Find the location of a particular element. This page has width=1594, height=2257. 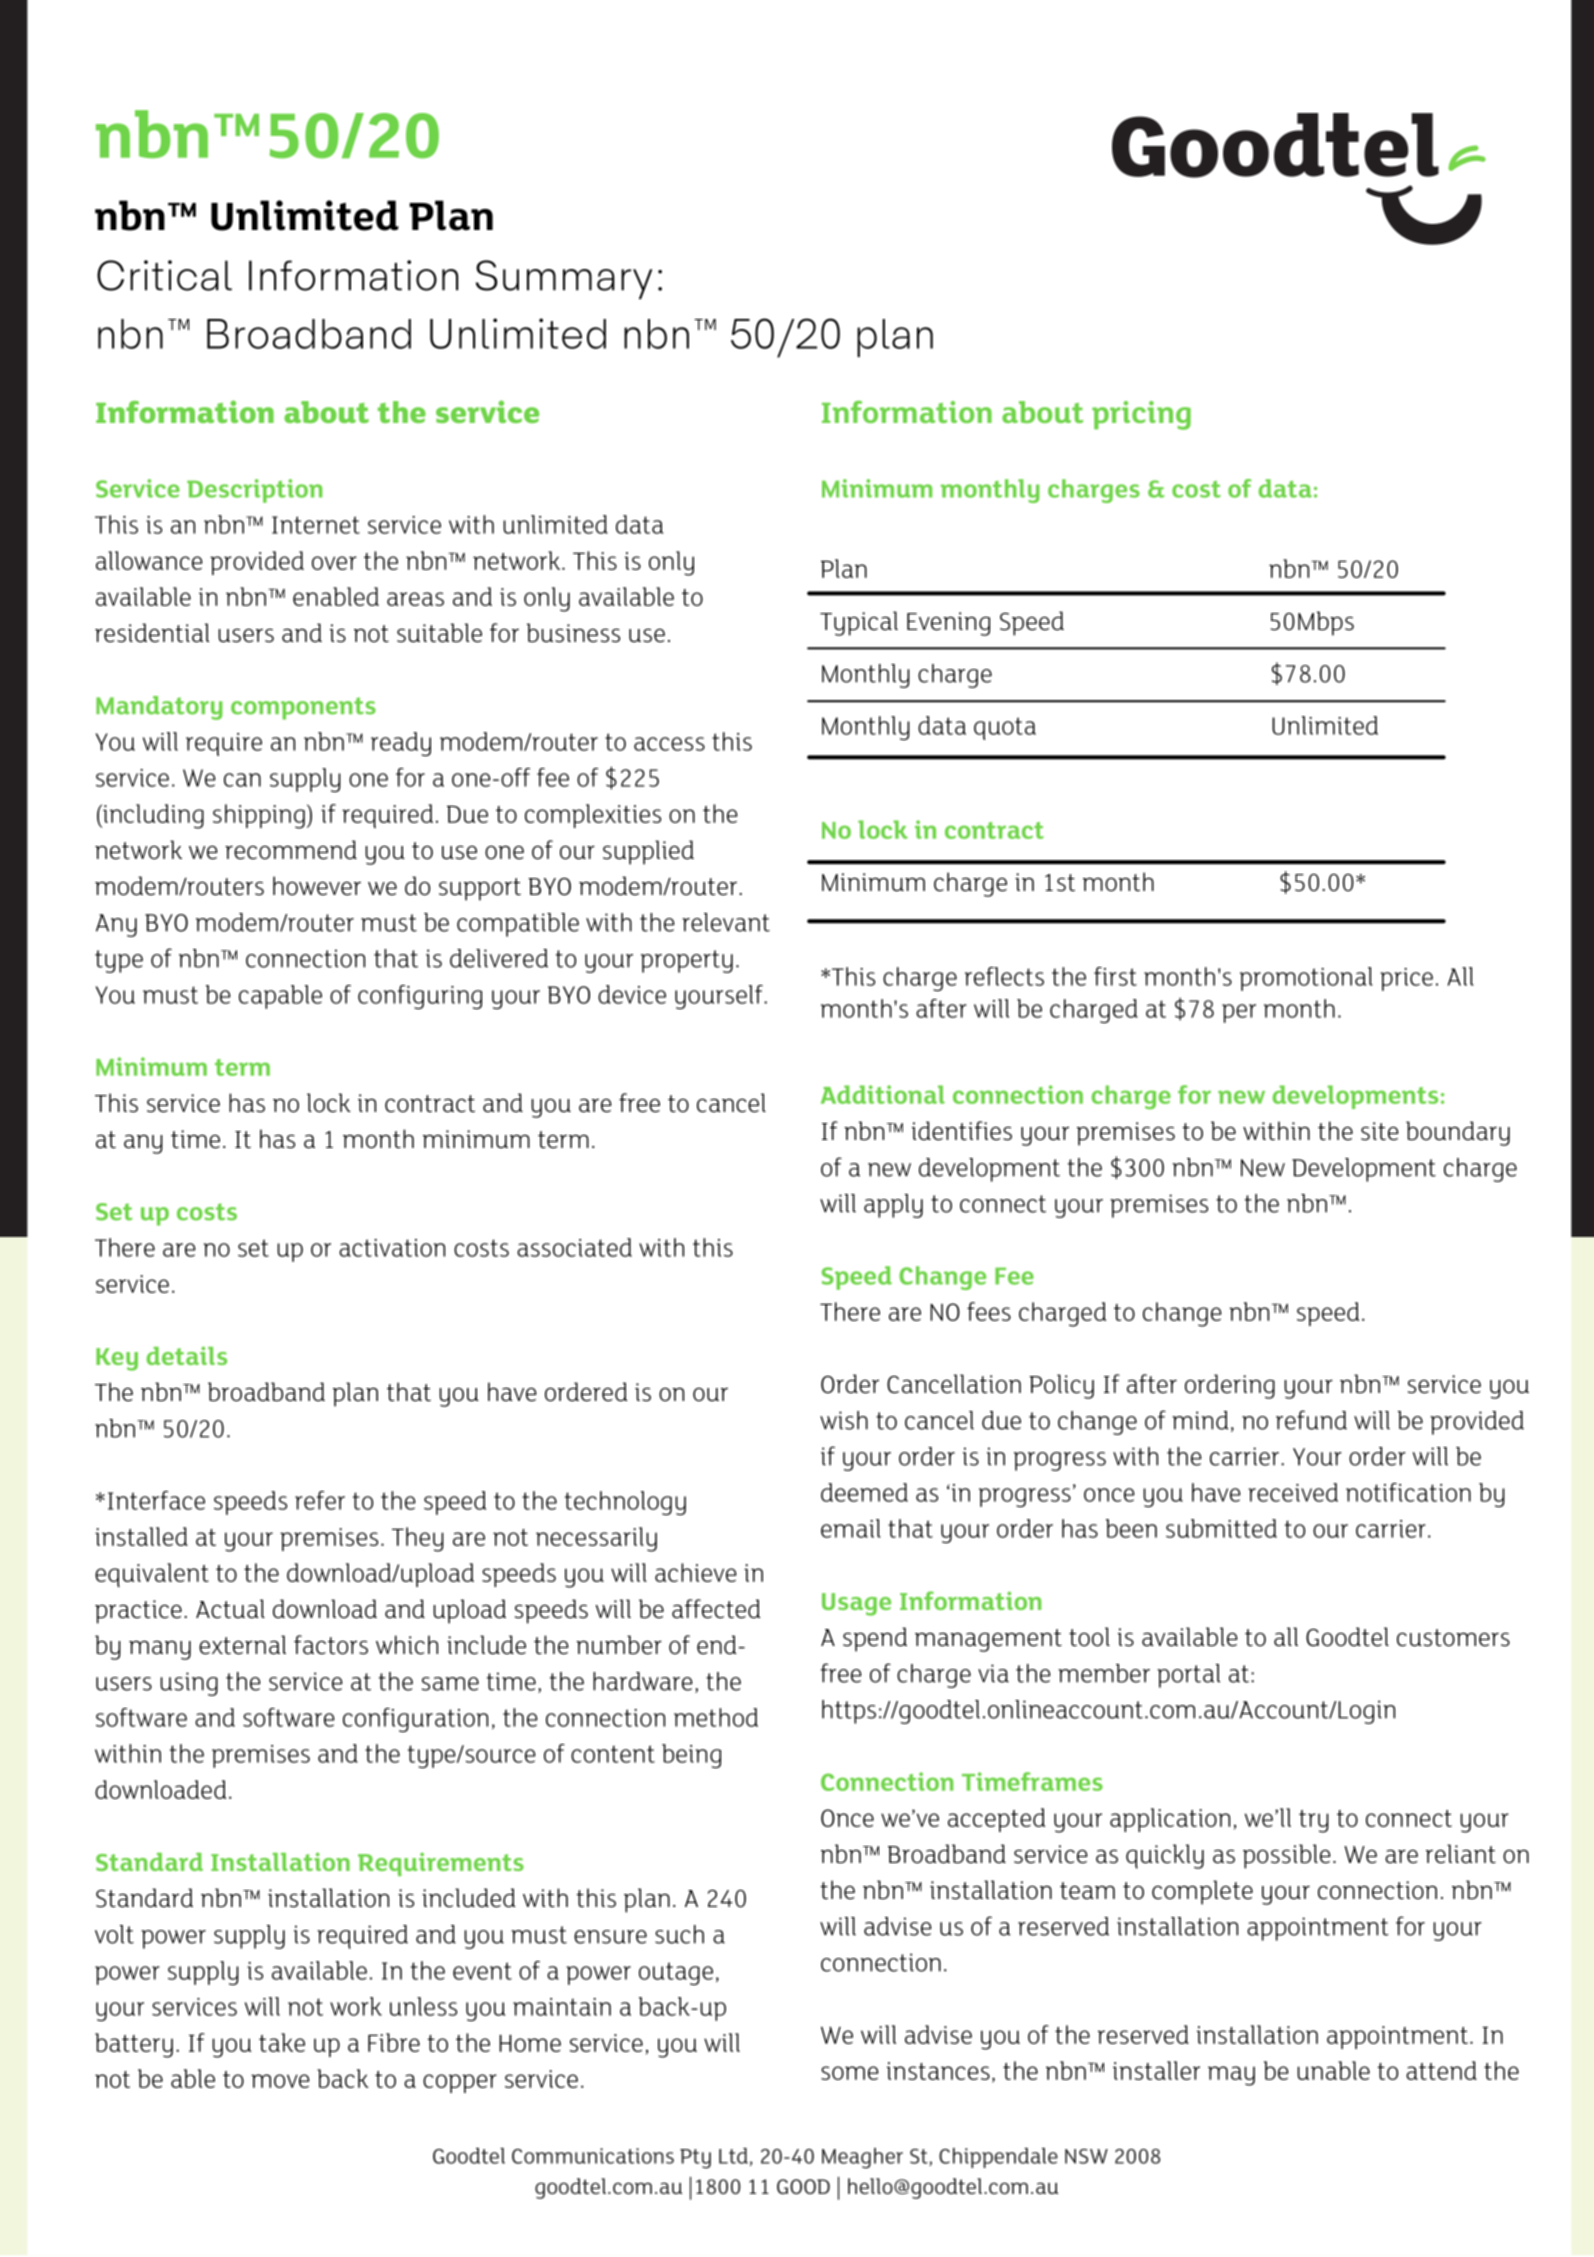

quota is located at coordinates (1005, 728).
